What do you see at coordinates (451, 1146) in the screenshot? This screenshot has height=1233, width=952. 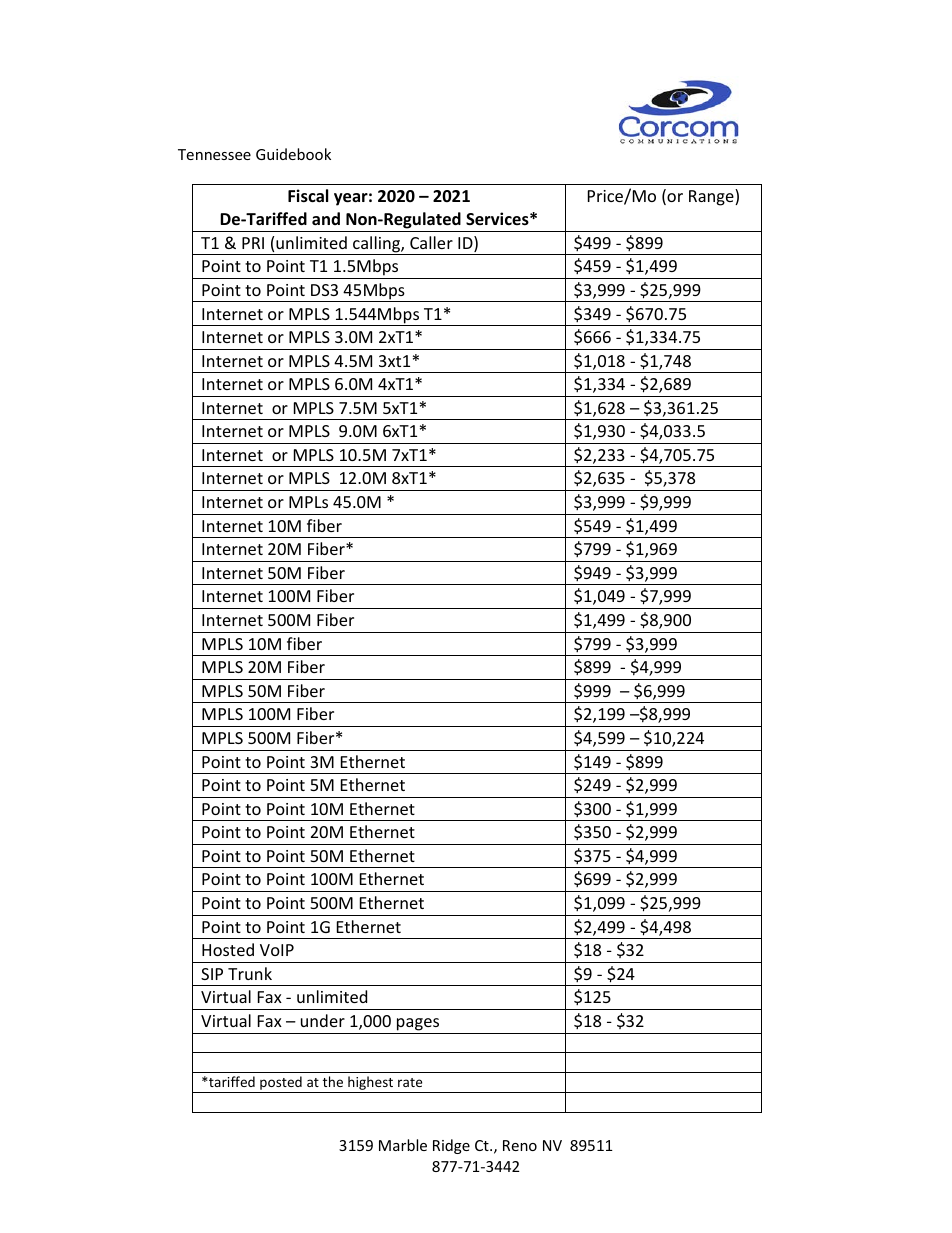 I see `Ridge` at bounding box center [451, 1146].
